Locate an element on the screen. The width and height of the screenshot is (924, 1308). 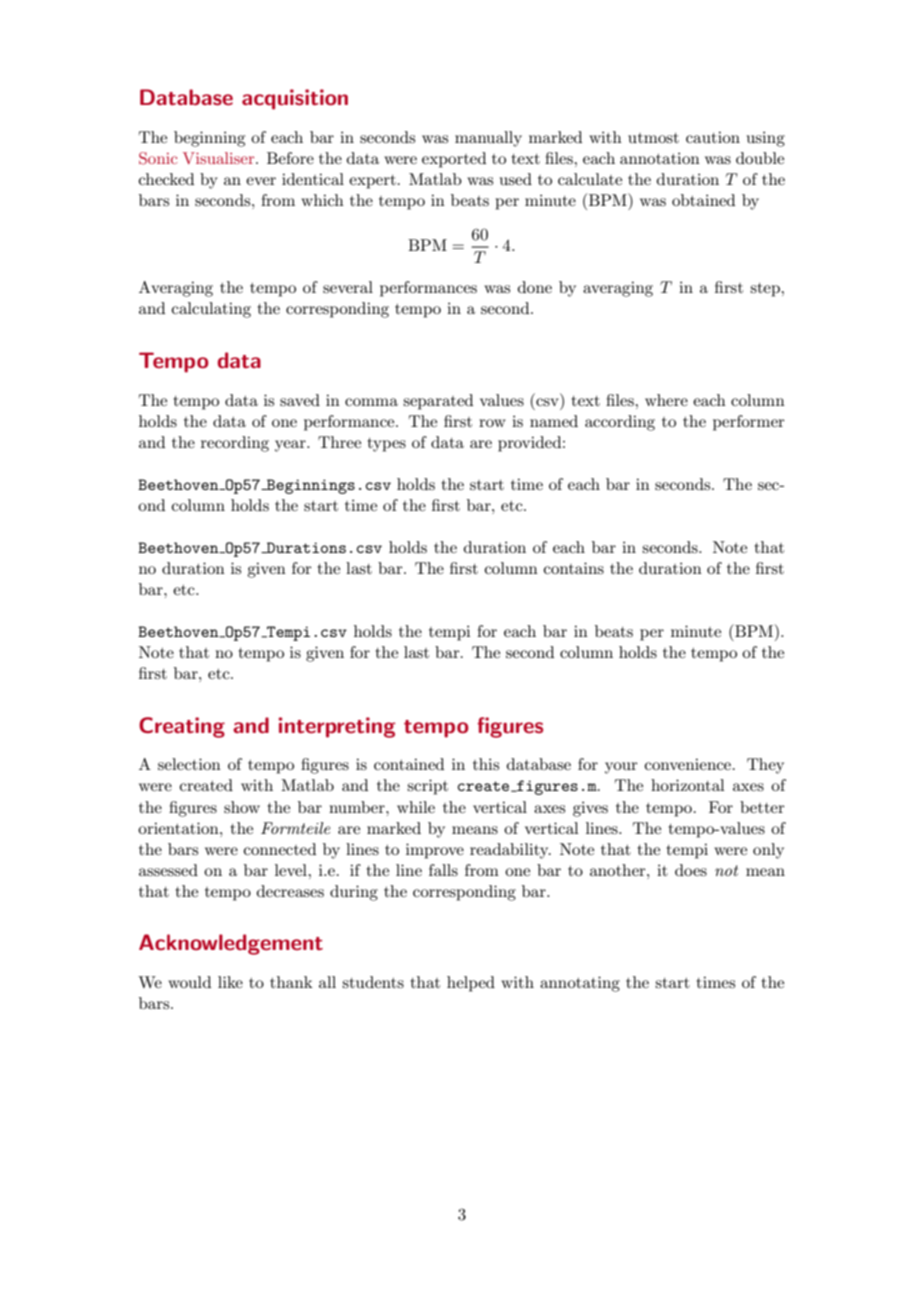
performer is located at coordinates (749, 423).
